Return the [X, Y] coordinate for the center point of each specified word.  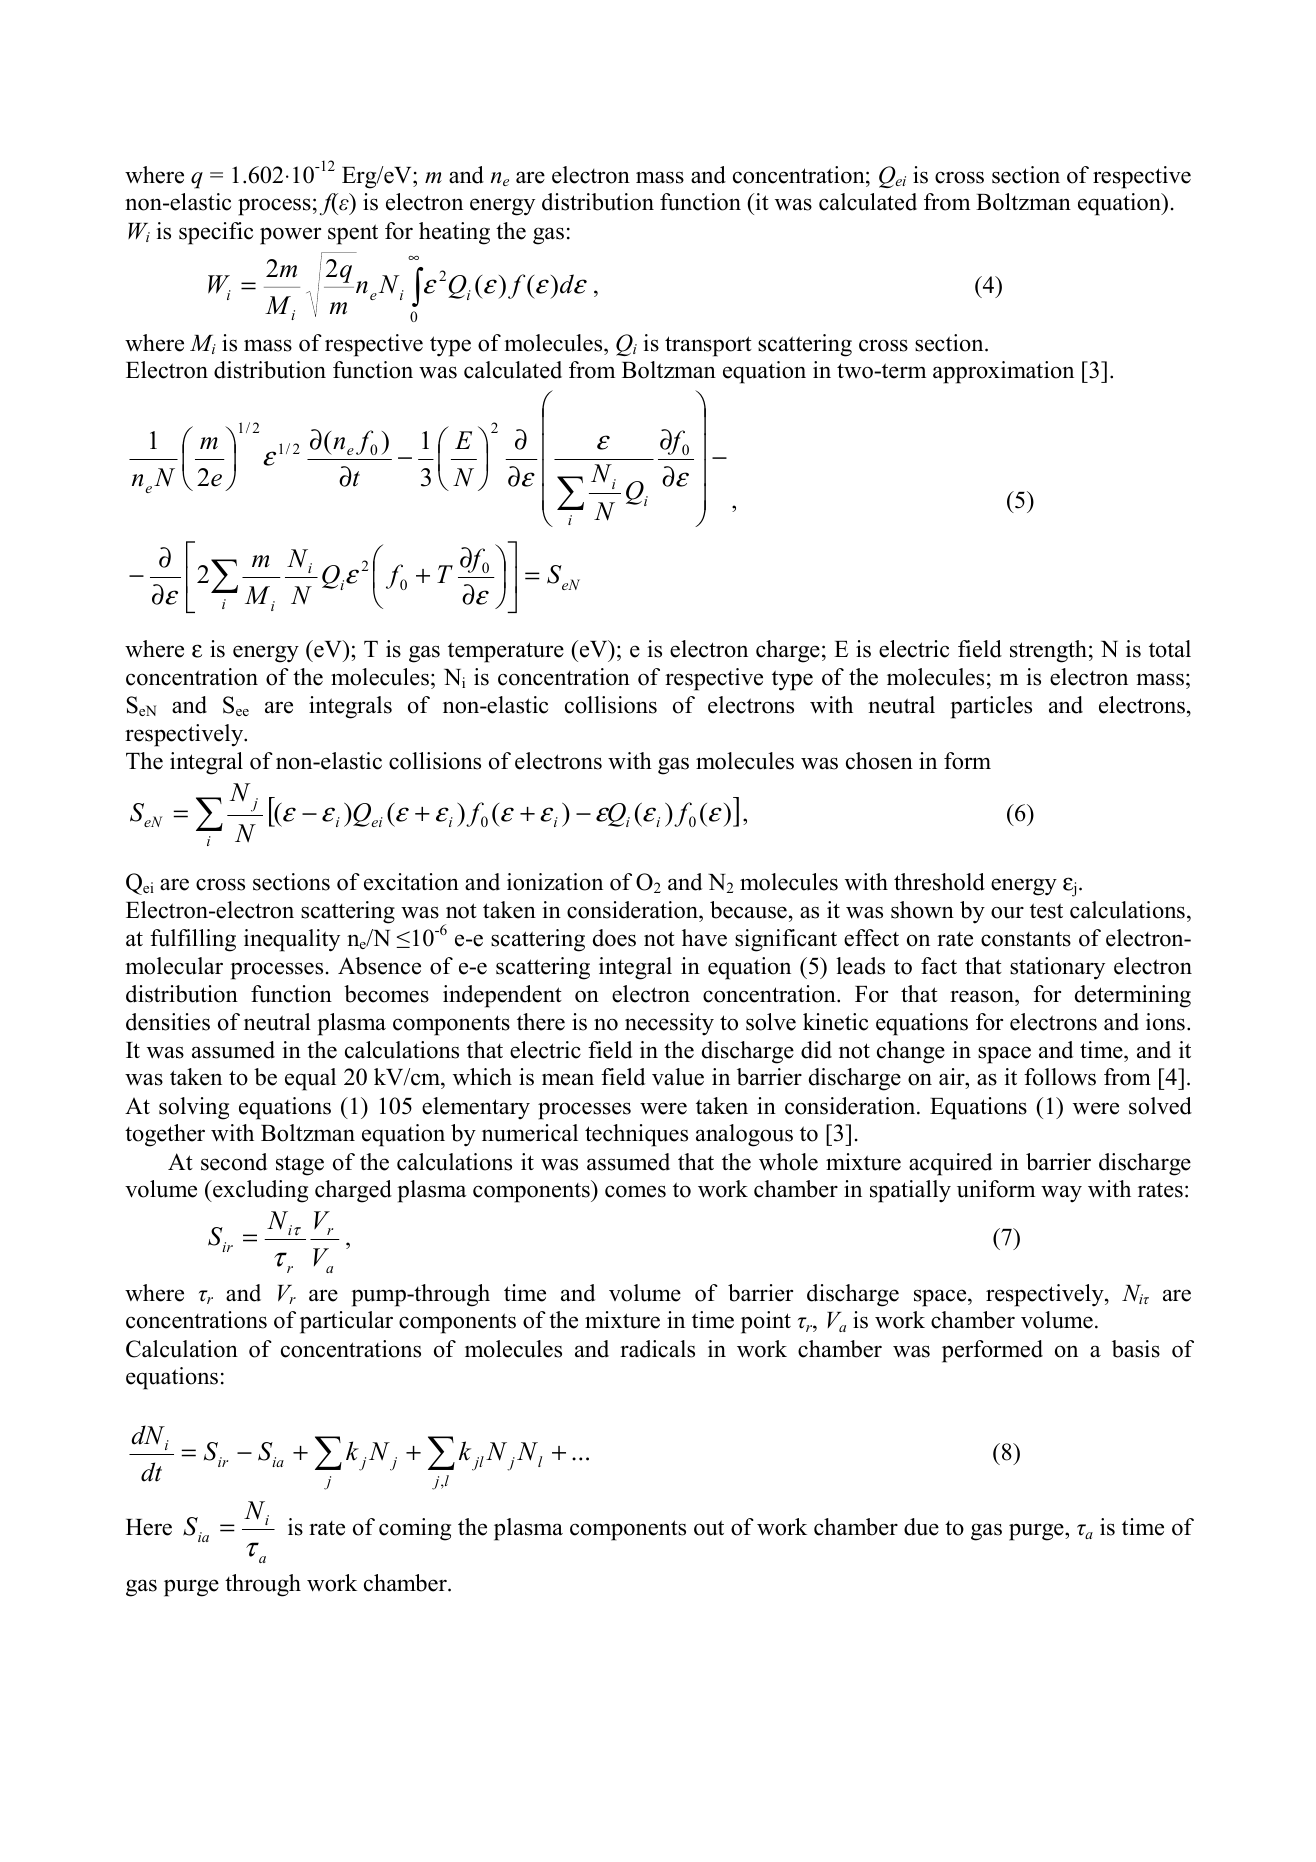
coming [415, 1529]
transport [708, 346]
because [748, 910]
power [290, 236]
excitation [411, 882]
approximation [1003, 372]
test [1046, 911]
